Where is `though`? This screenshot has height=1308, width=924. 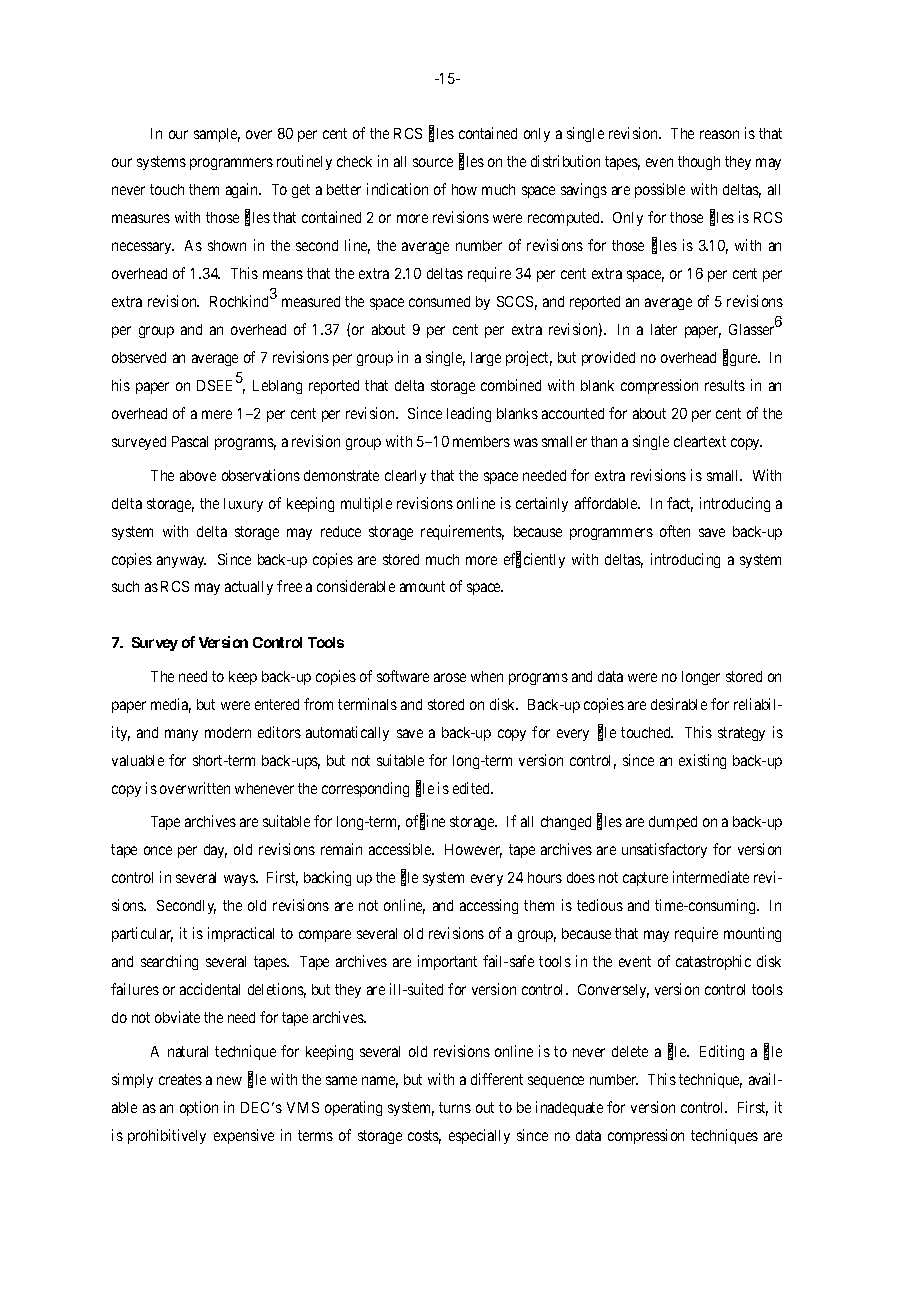
though is located at coordinates (699, 163).
